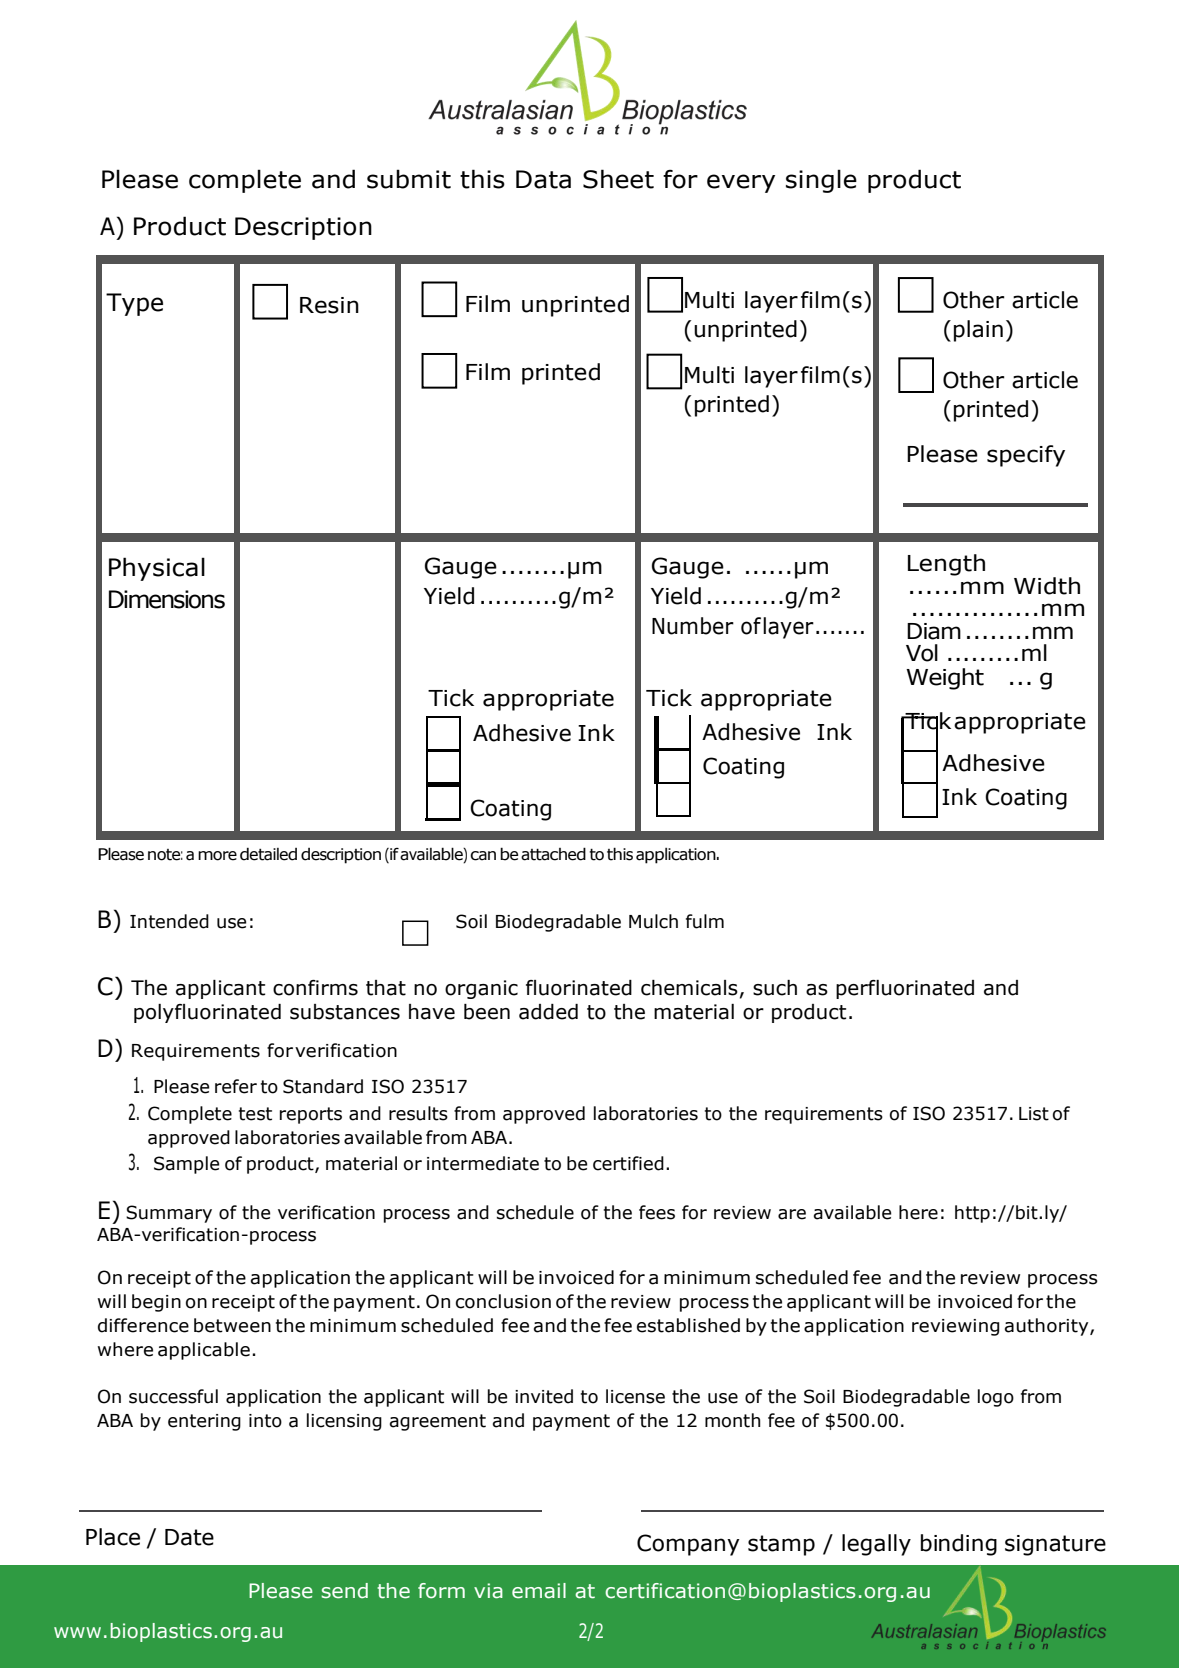 This document has height=1668, width=1179. What do you see at coordinates (775, 988) in the document?
I see `such` at bounding box center [775, 988].
